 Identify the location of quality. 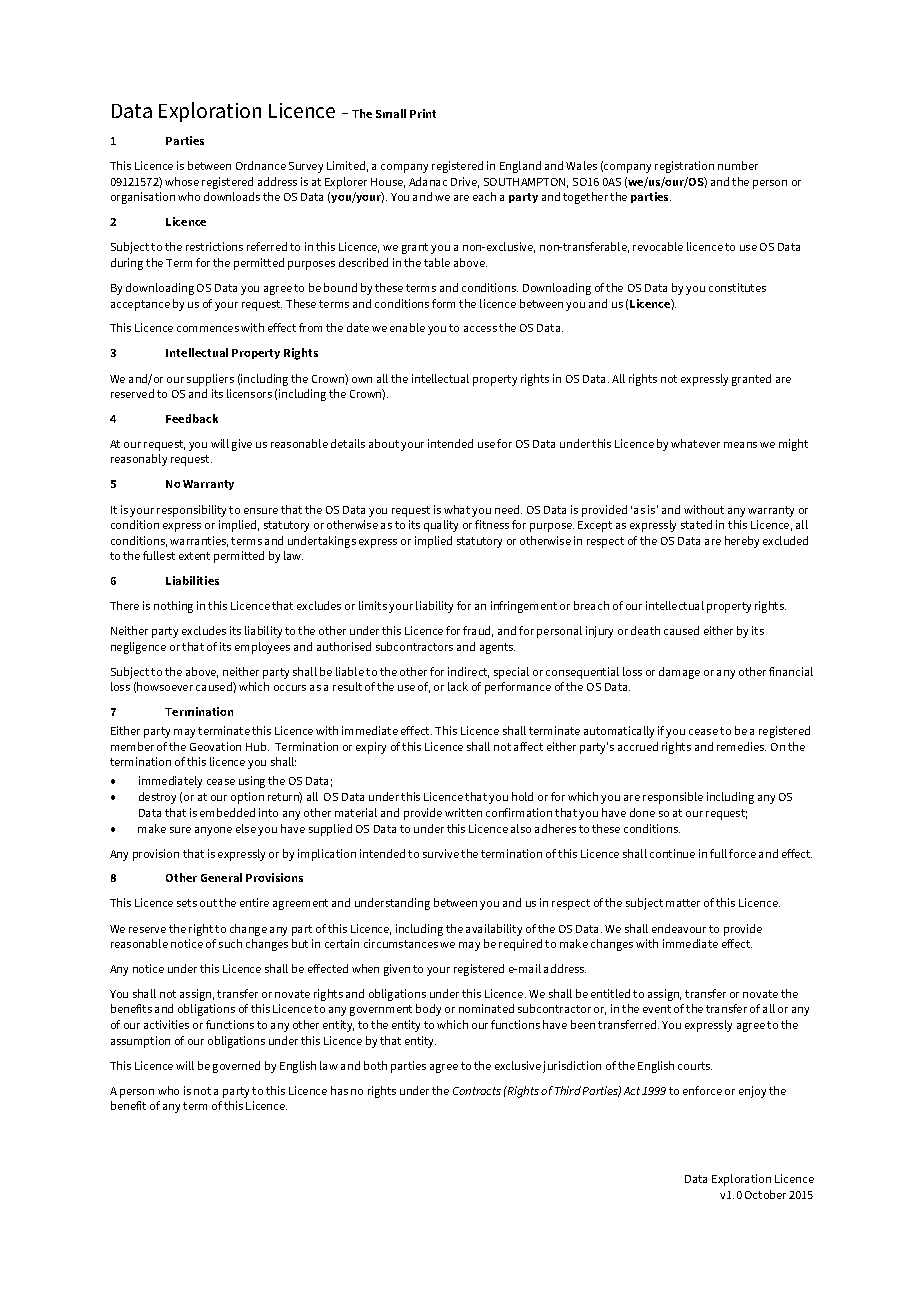
(441, 526).
